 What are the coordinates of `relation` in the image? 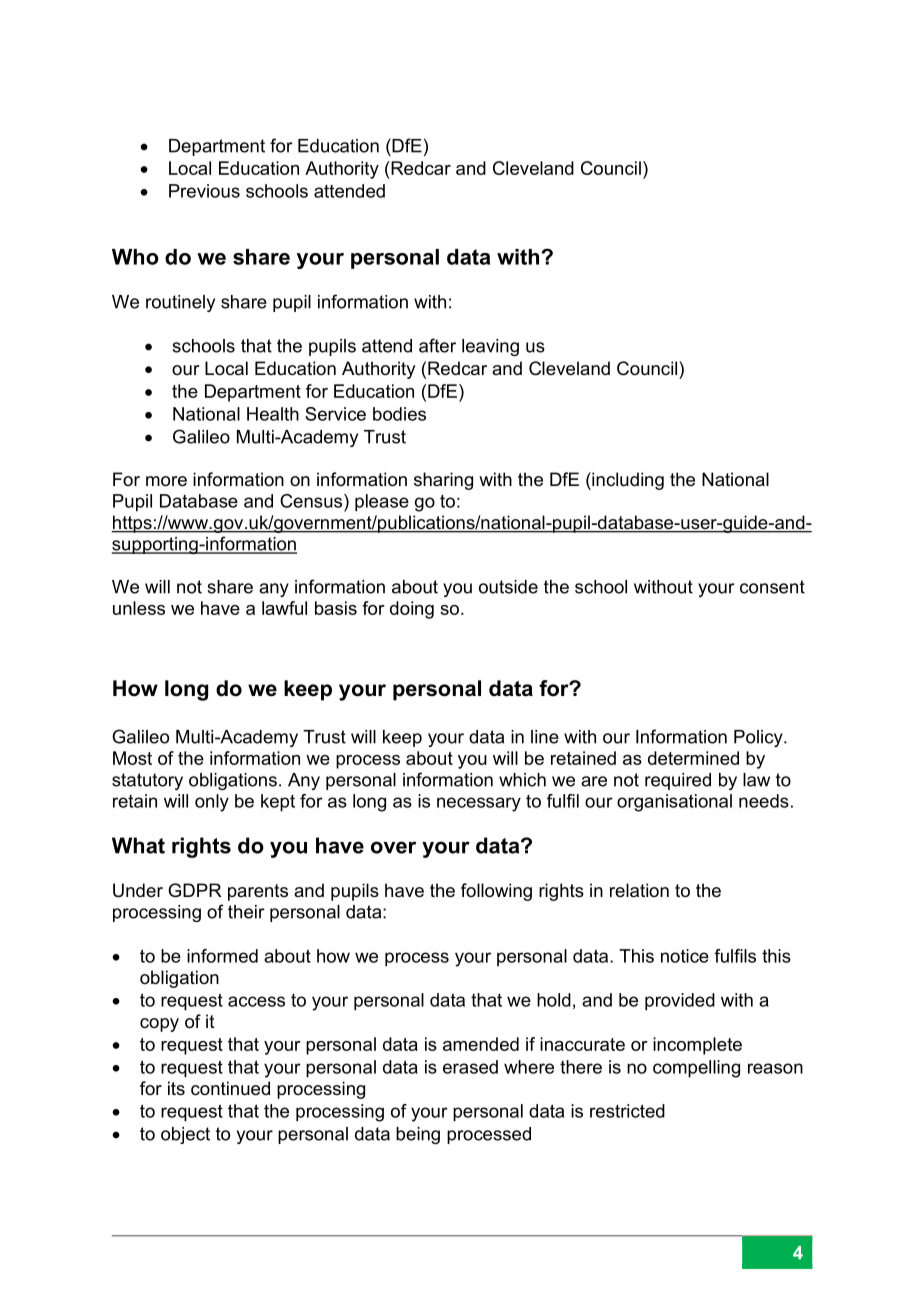 It's located at (639, 890).
